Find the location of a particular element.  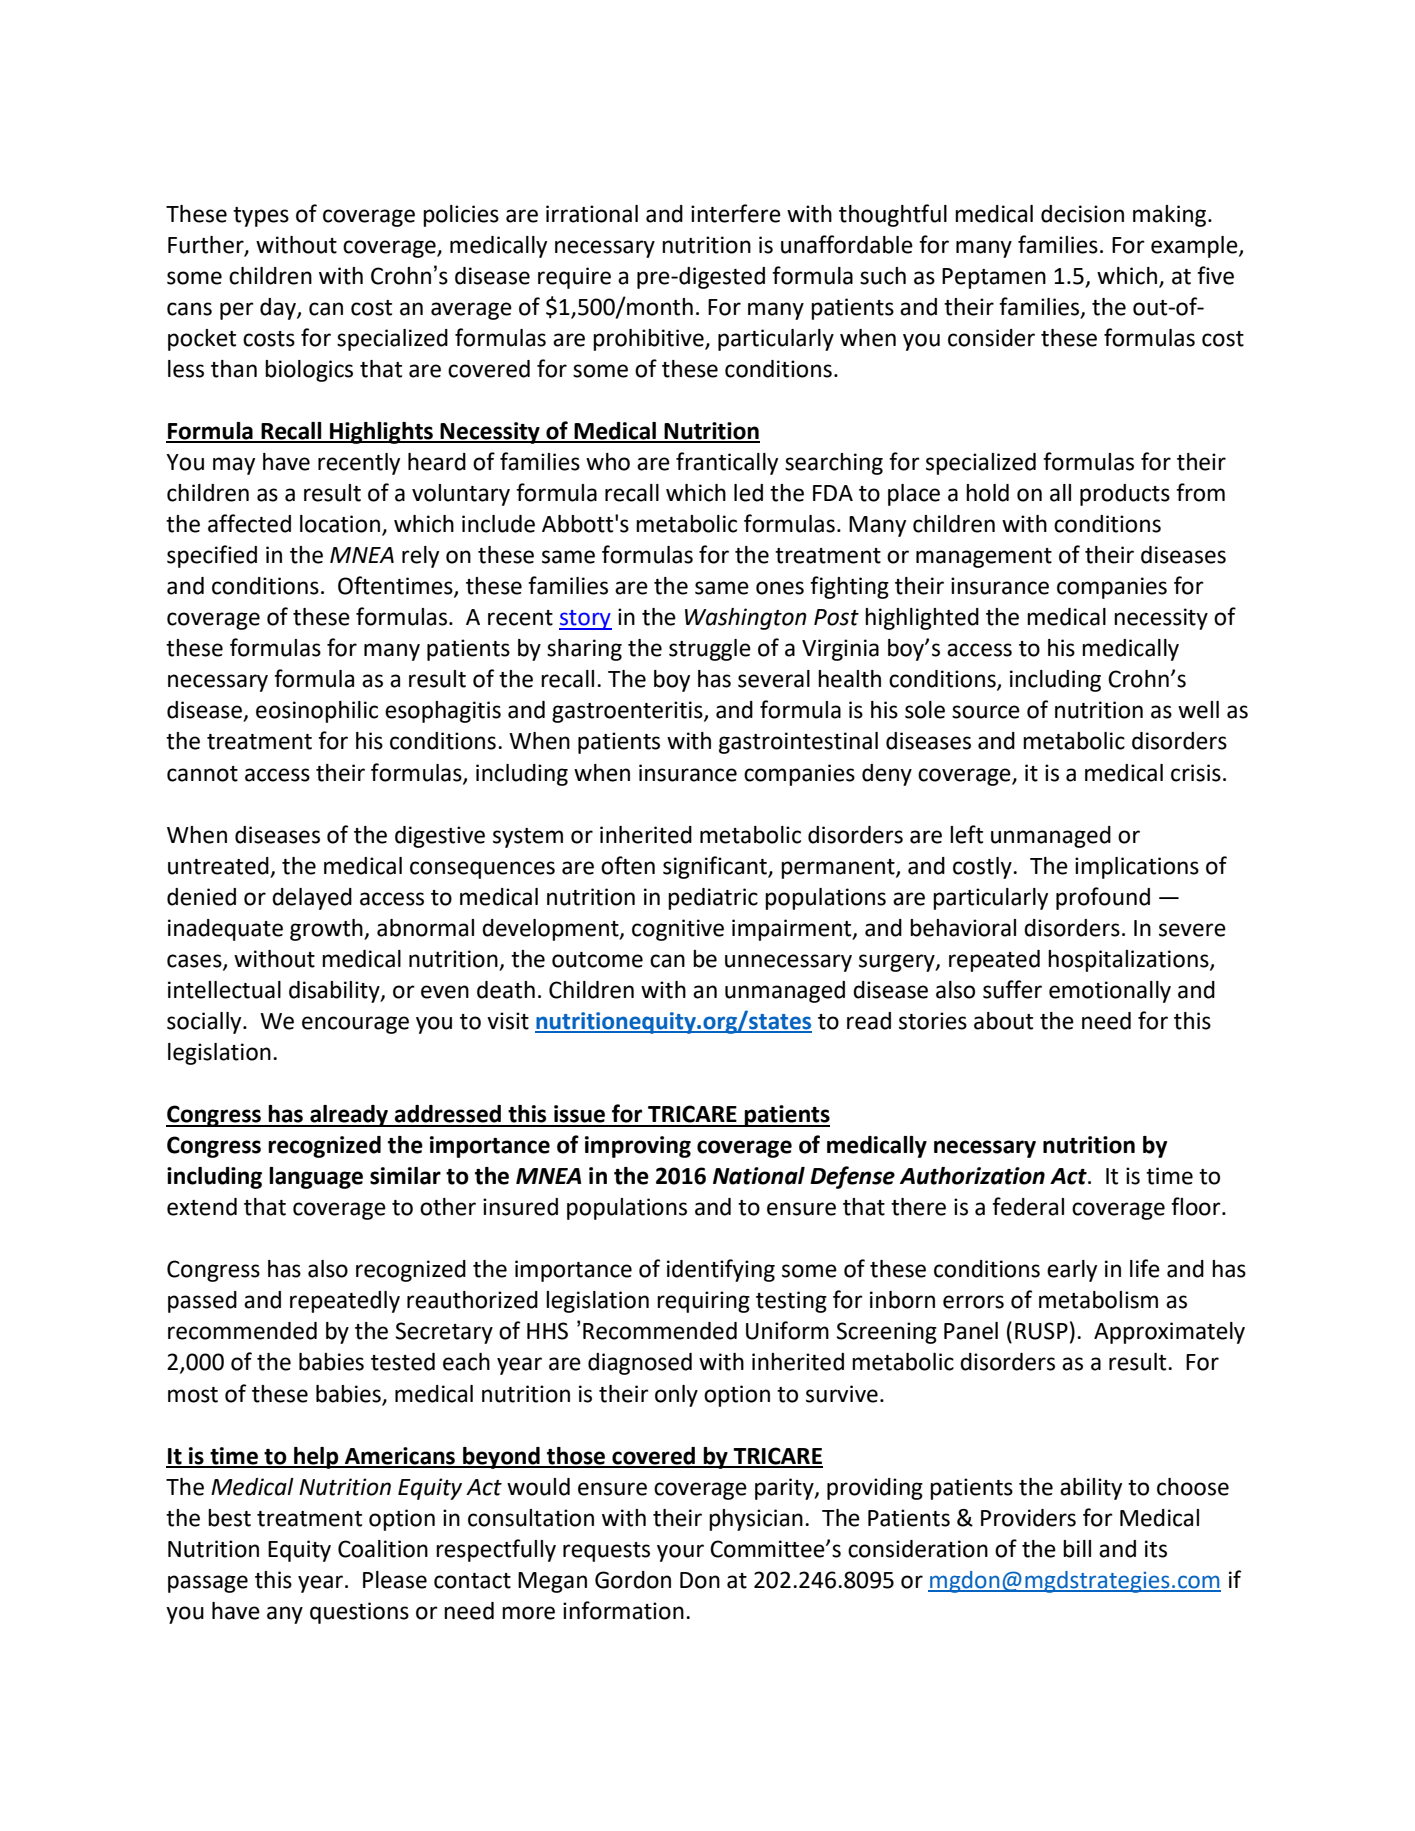

interfere is located at coordinates (736, 213).
